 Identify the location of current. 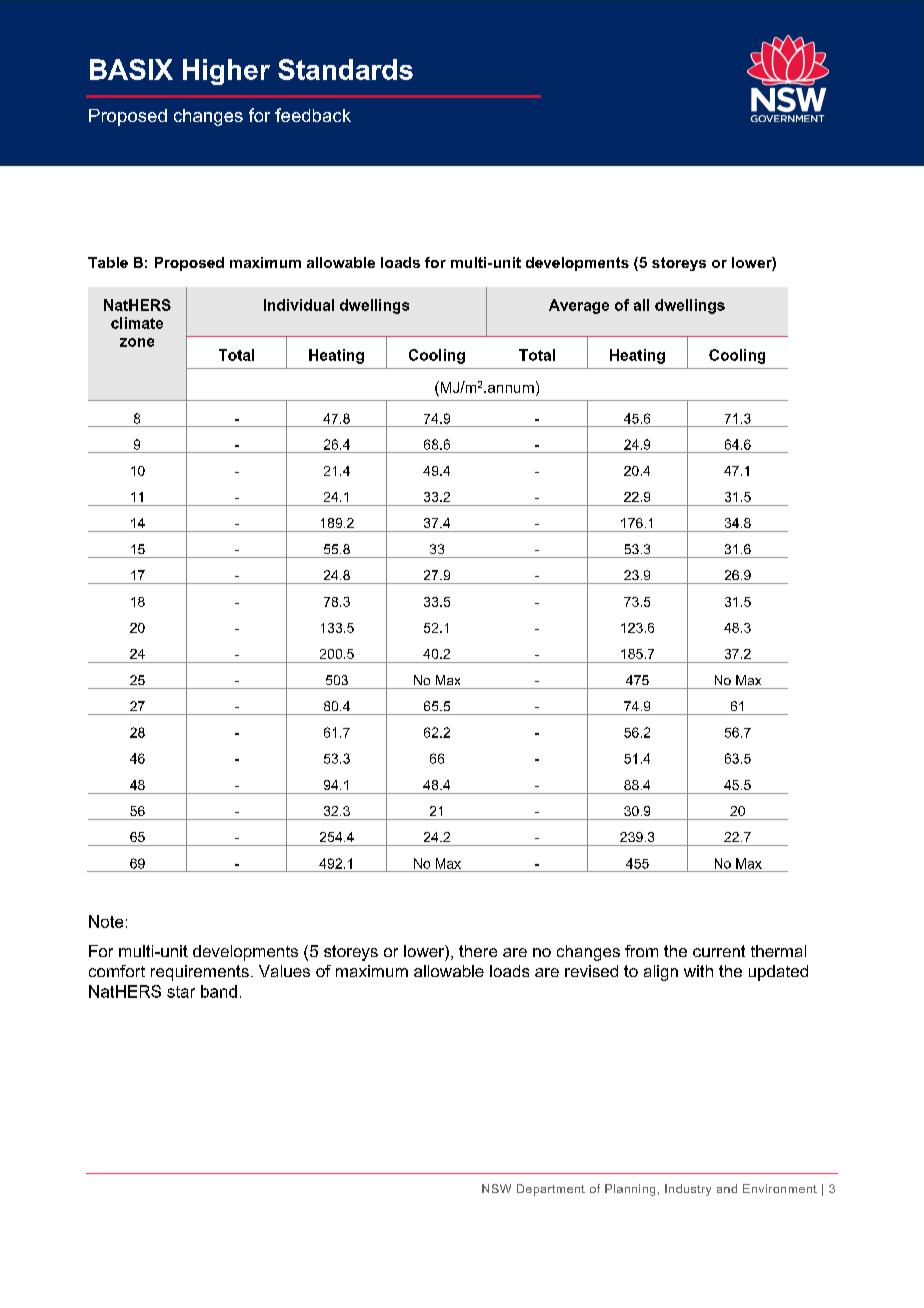
(719, 951).
